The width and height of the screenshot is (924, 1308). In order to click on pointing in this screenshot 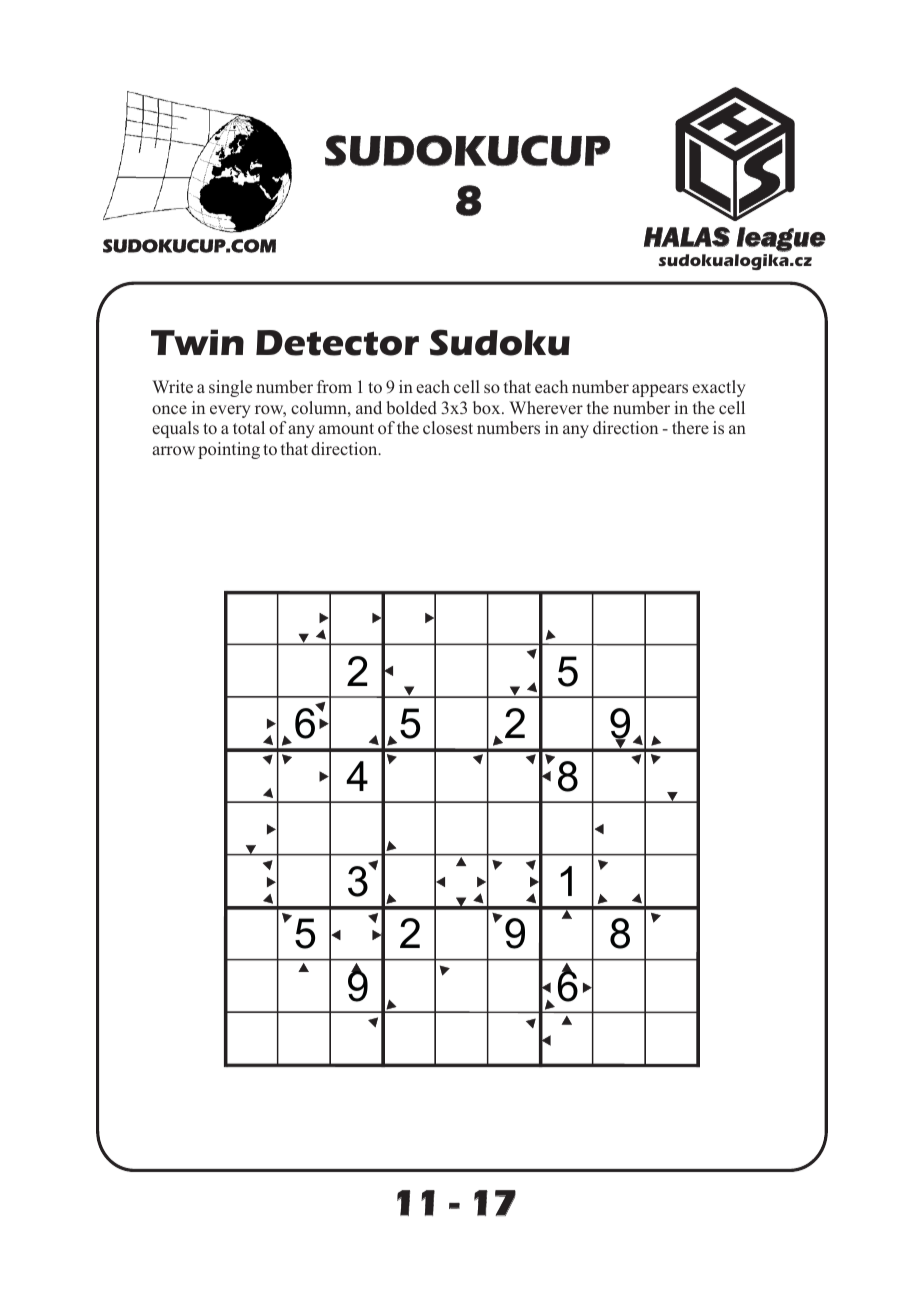, I will do `click(229, 450)`.
